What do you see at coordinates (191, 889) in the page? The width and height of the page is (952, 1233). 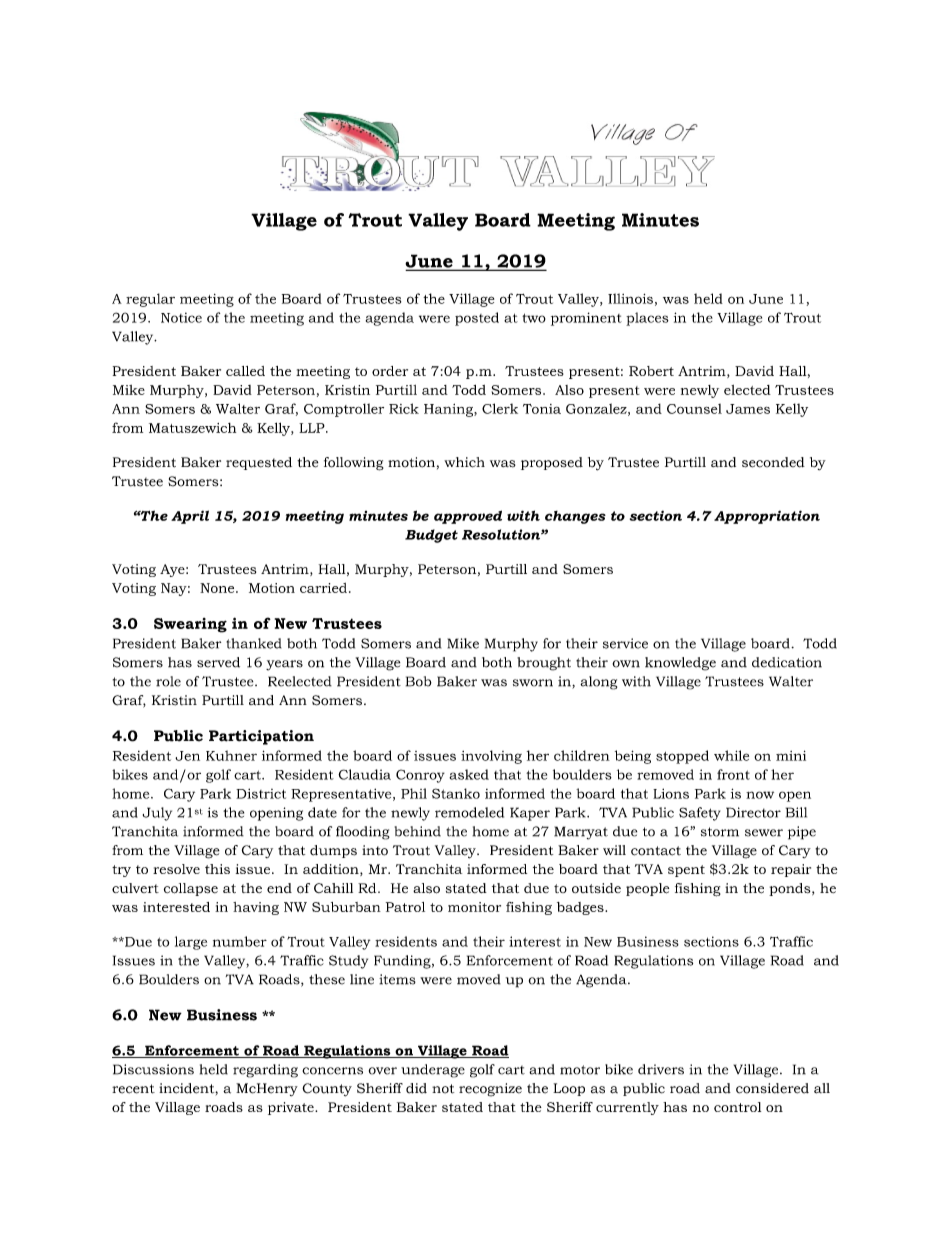 I see `collapse` at bounding box center [191, 889].
